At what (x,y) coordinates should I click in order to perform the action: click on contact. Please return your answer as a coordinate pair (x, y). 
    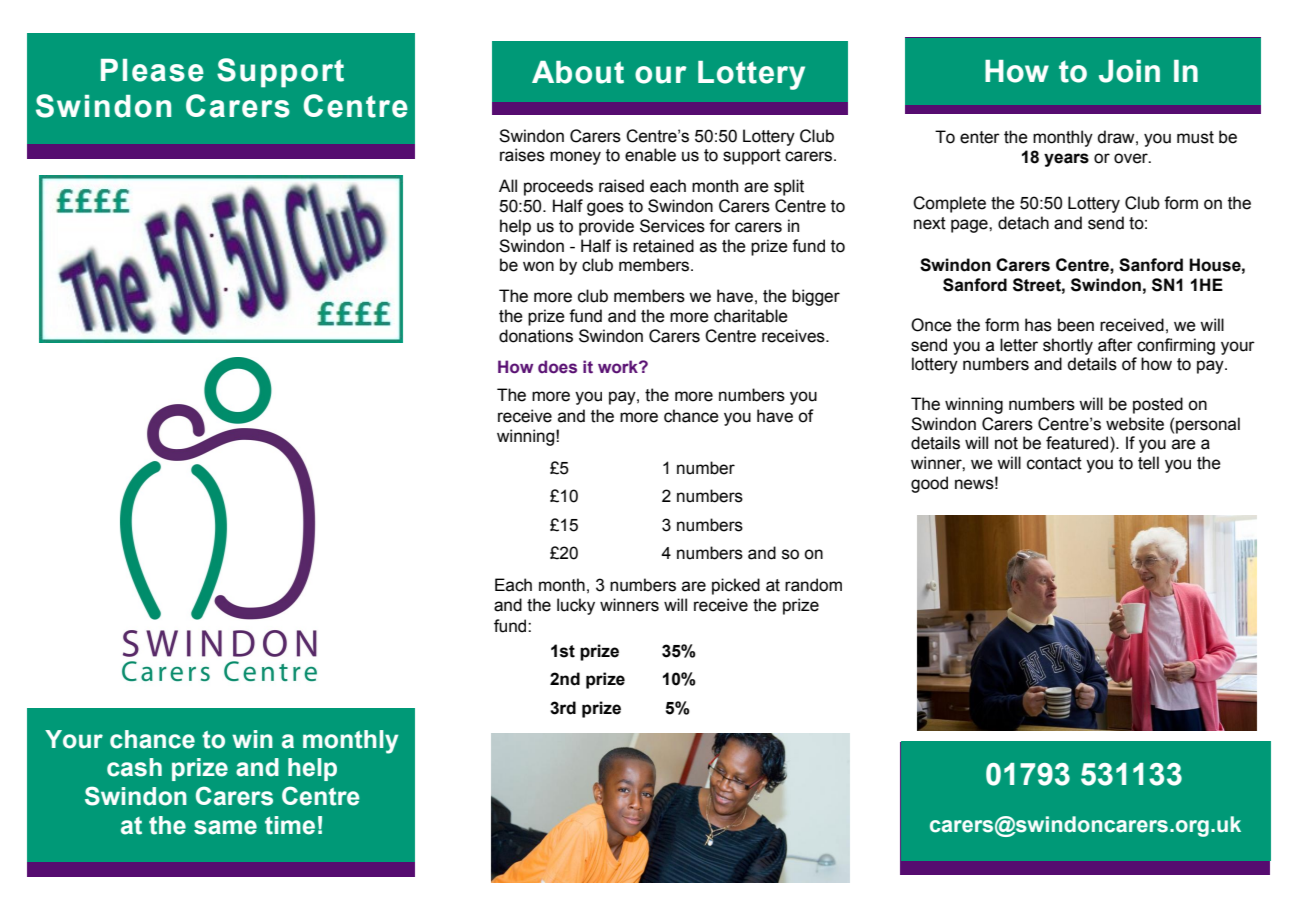
    Looking at the image, I should click on (1054, 463).
